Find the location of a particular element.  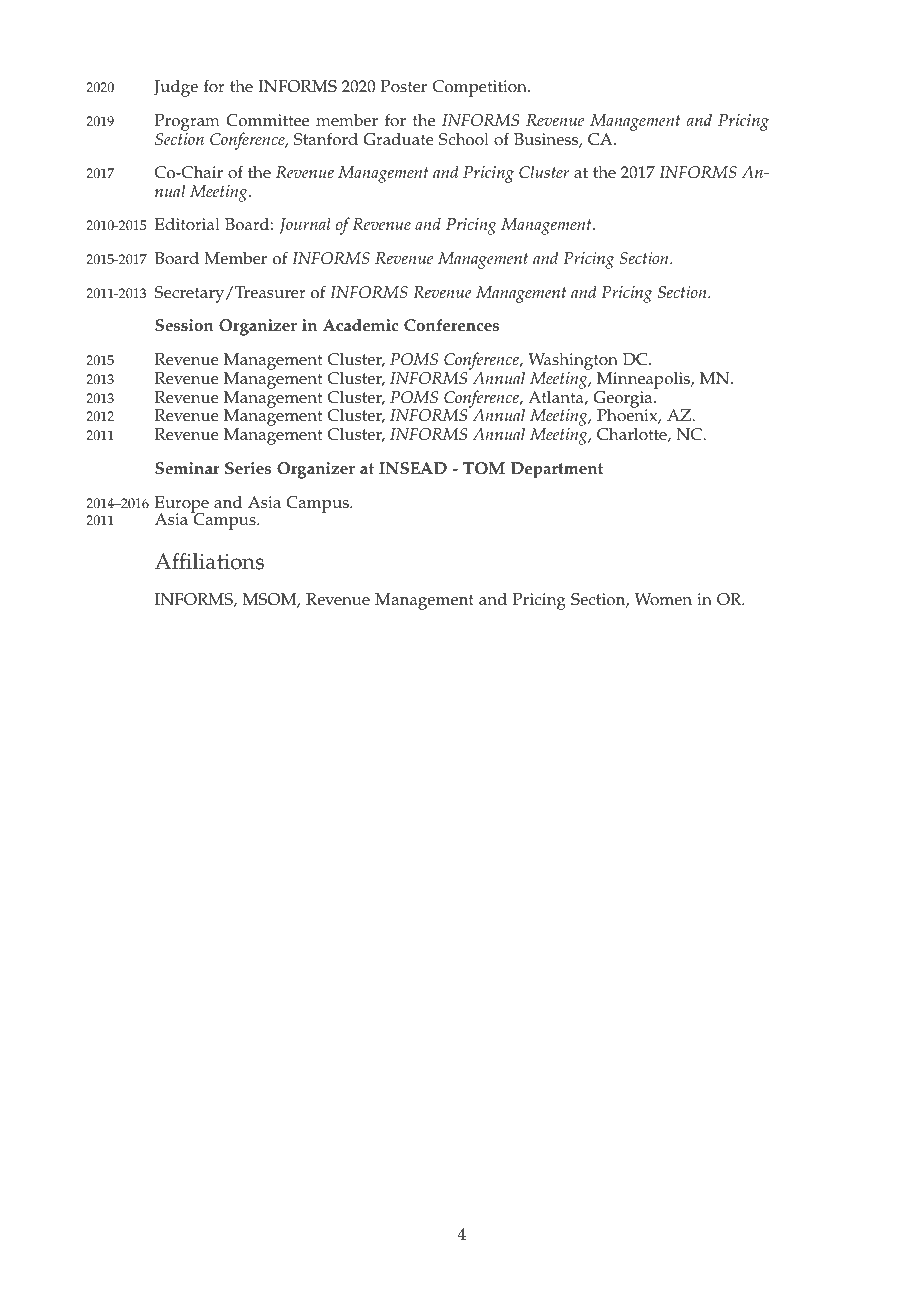

Poster is located at coordinates (404, 86).
